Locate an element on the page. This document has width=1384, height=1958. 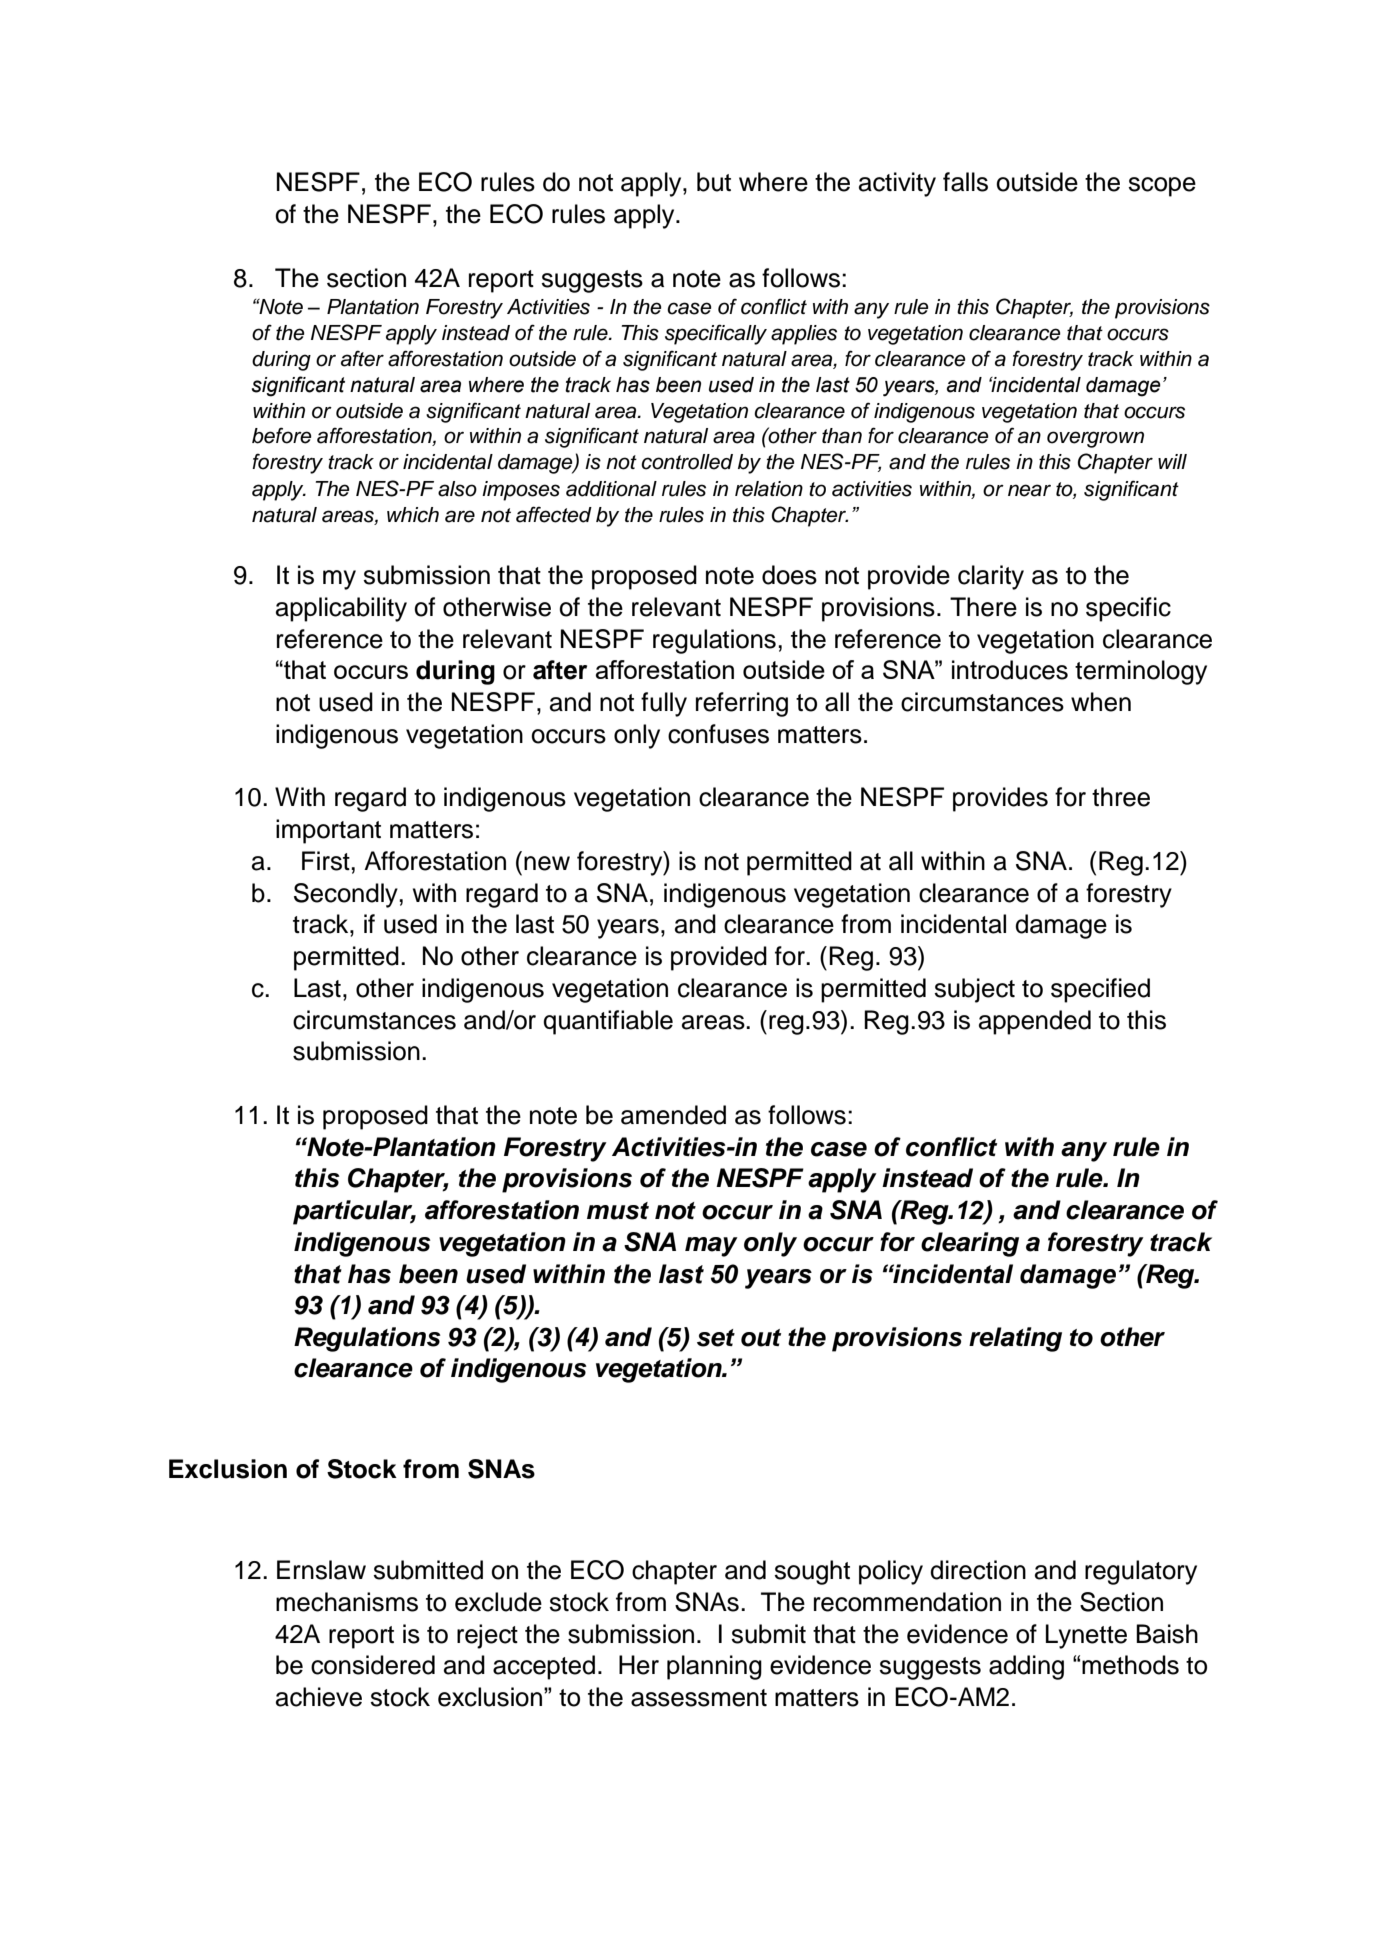
when is located at coordinates (1101, 702).
